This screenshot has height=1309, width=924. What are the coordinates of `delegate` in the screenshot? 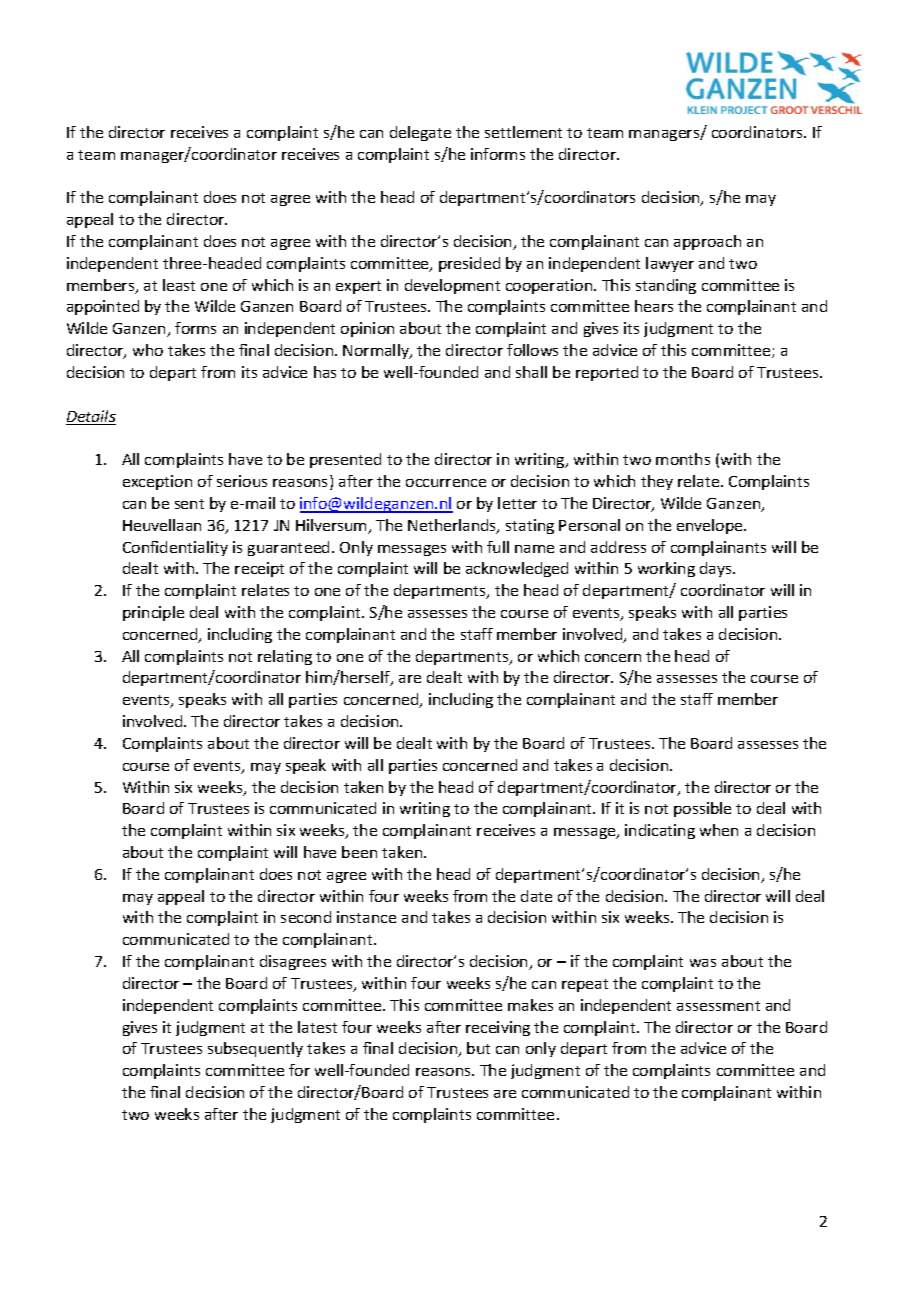 It's located at (420, 133).
